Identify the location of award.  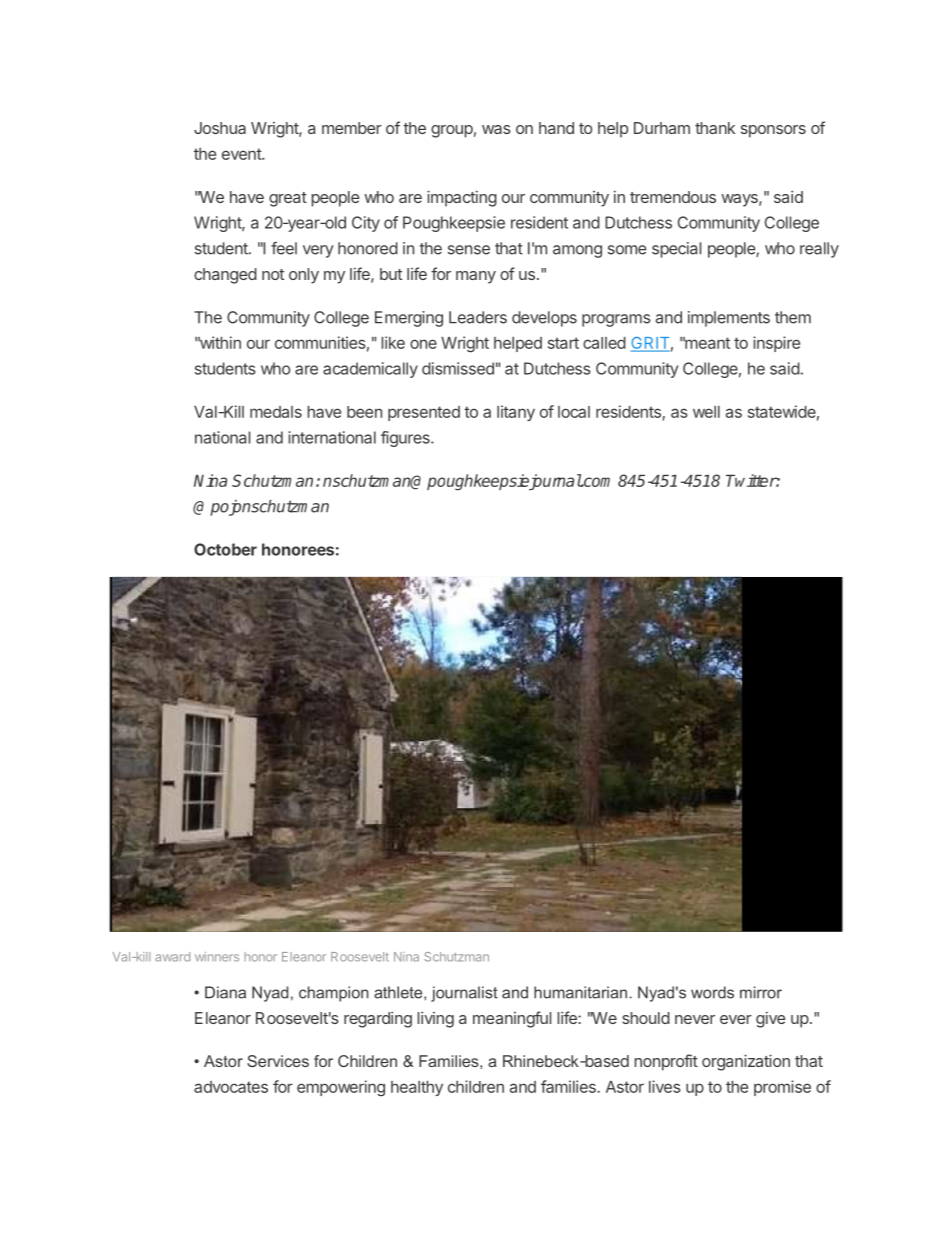
(172, 957).
